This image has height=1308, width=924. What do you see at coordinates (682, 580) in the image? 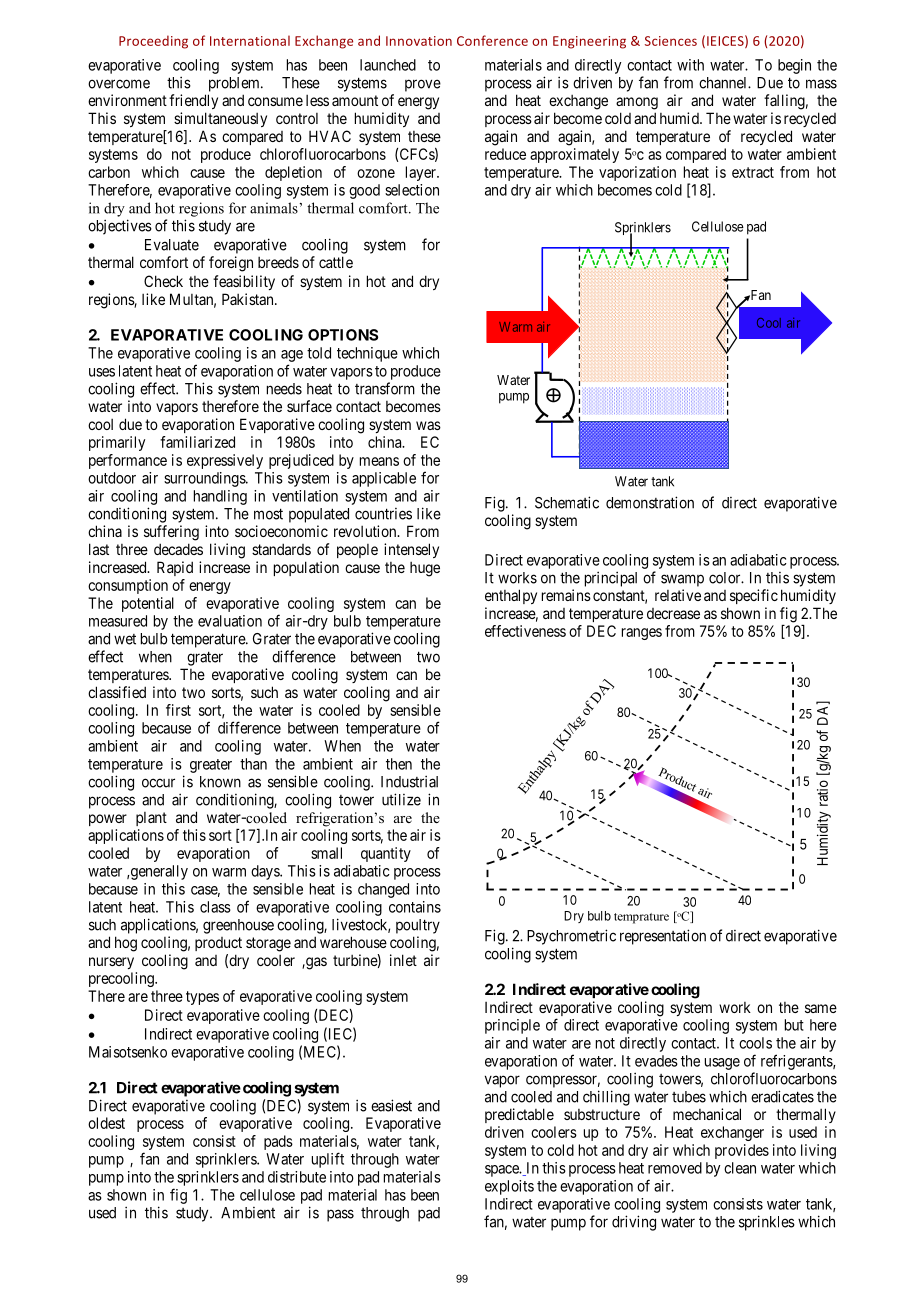
I see `swamp` at bounding box center [682, 580].
